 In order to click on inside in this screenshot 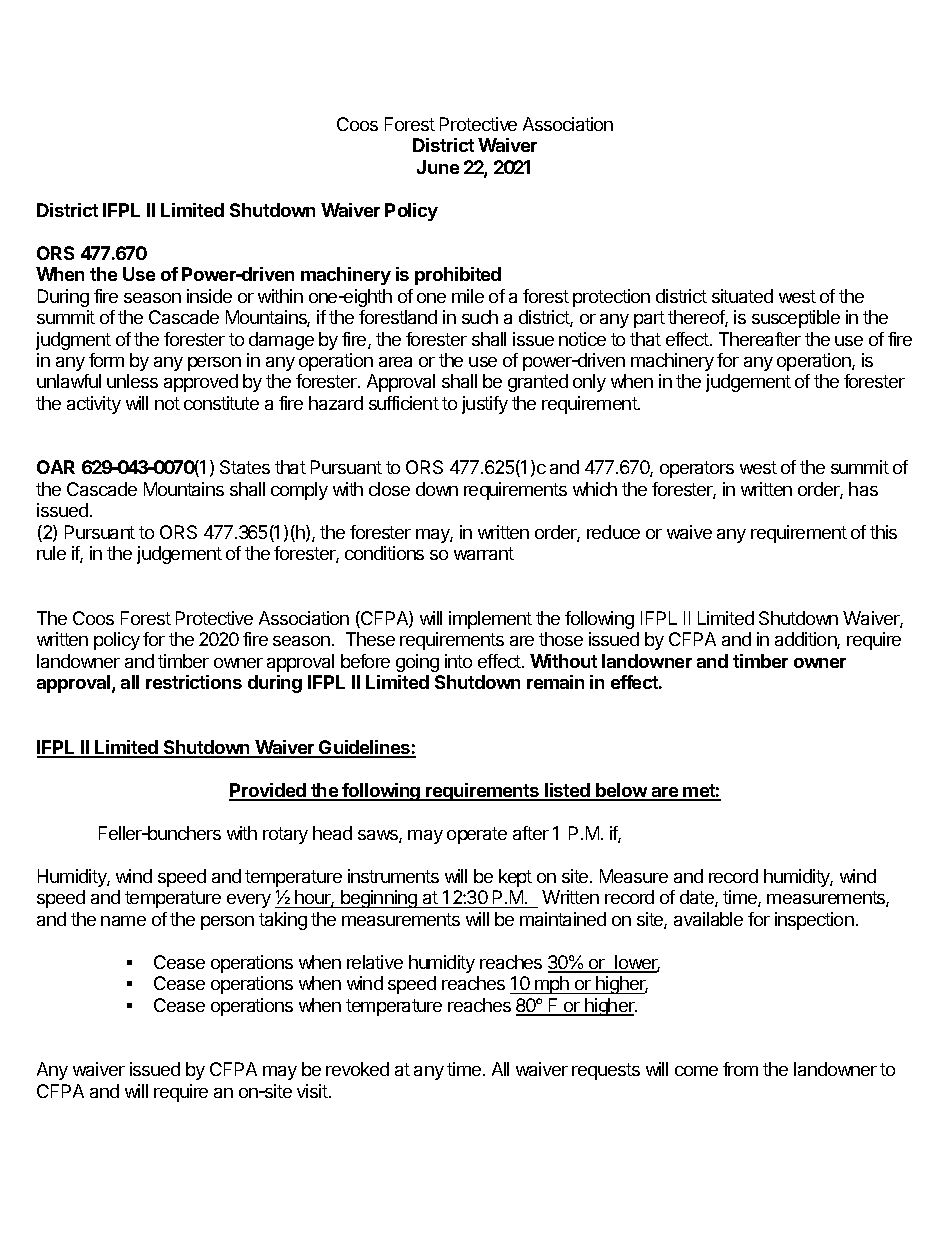, I will do `click(209, 296)`.
